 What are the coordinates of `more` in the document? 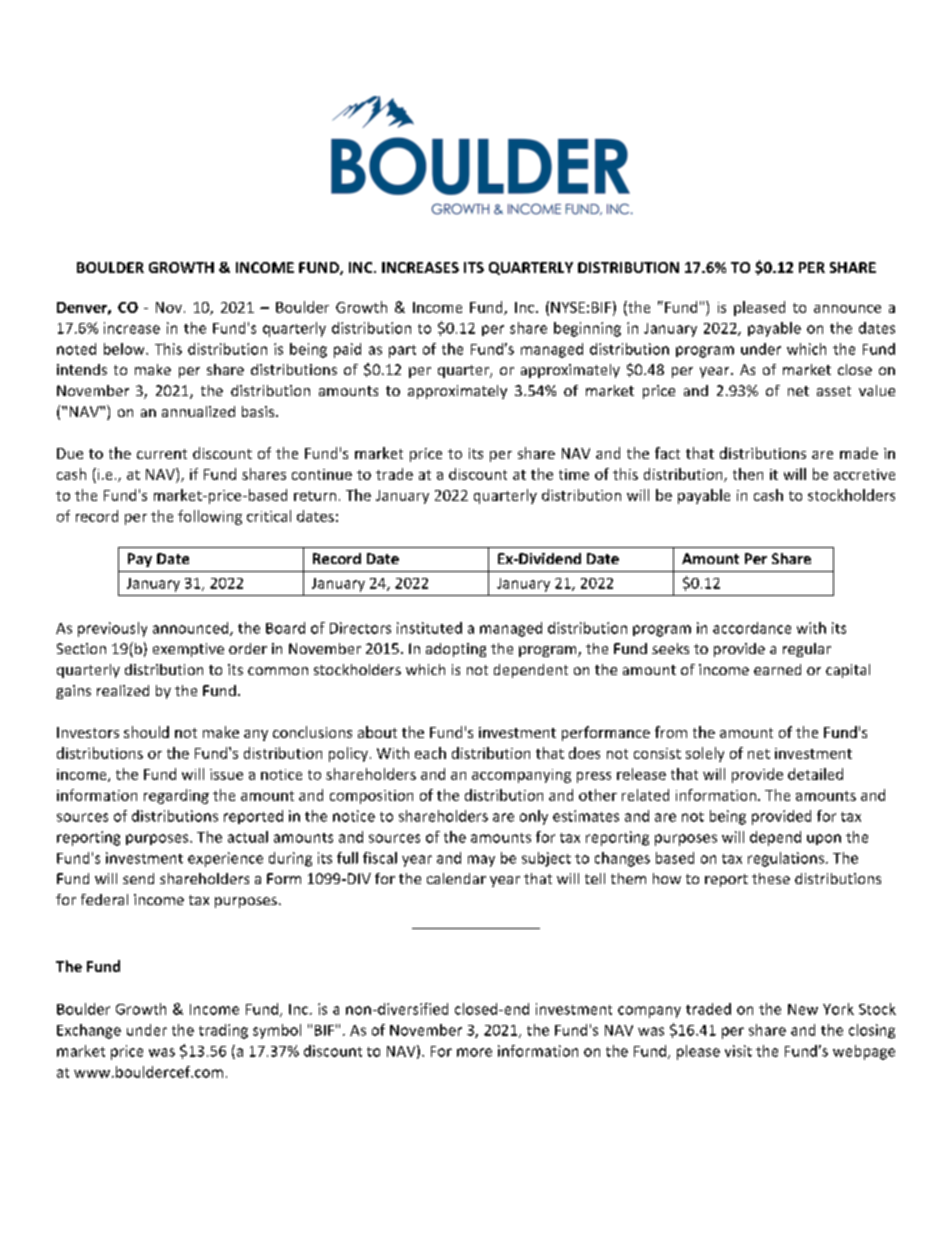 It's located at (474, 1052).
